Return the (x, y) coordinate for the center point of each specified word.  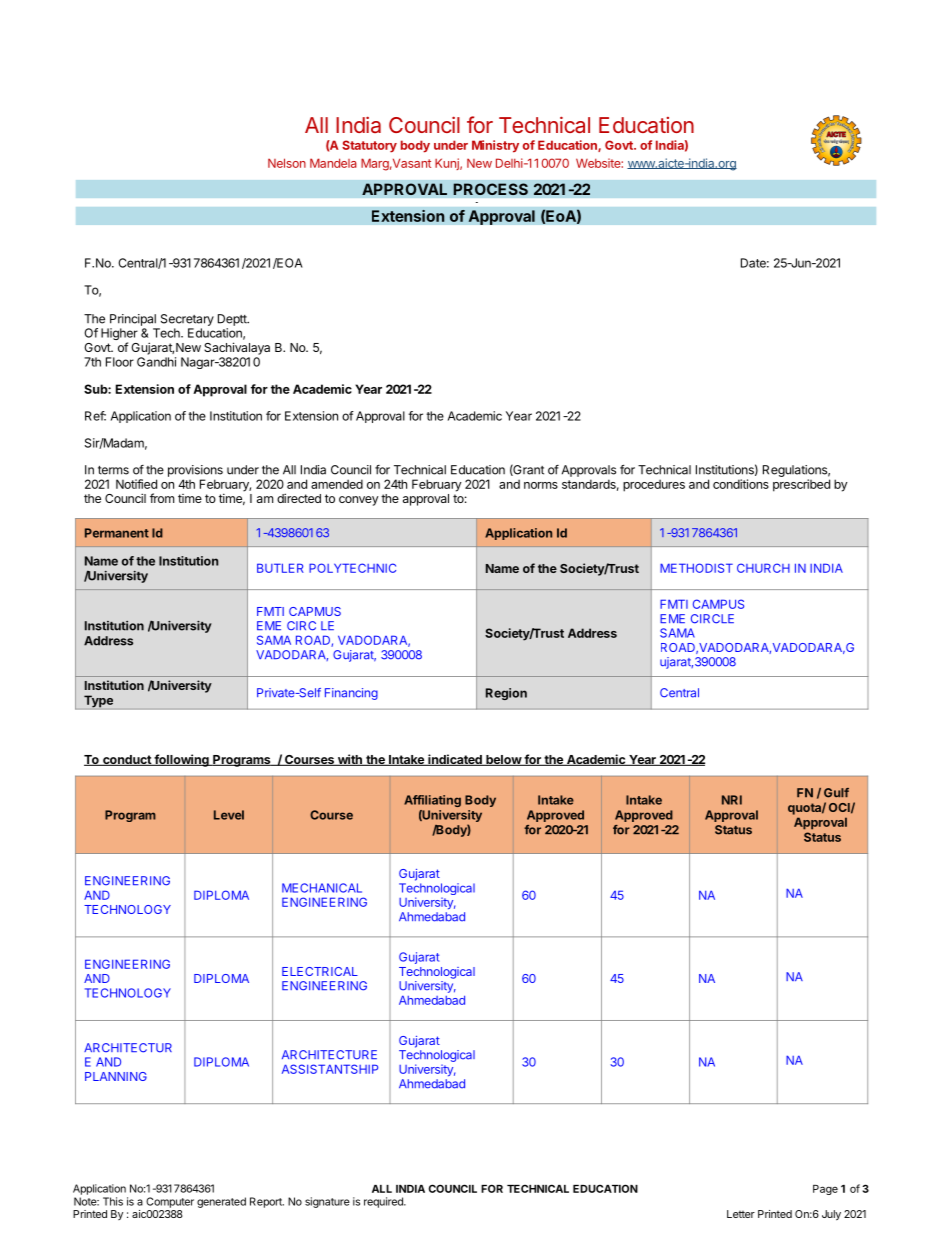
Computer (170, 1202)
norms (541, 485)
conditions (741, 484)
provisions (195, 471)
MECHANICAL (322, 888)
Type (98, 701)
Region (506, 694)
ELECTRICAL (320, 971)
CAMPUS (718, 604)
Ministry (495, 146)
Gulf (836, 793)
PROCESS (490, 189)
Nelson (287, 163)
